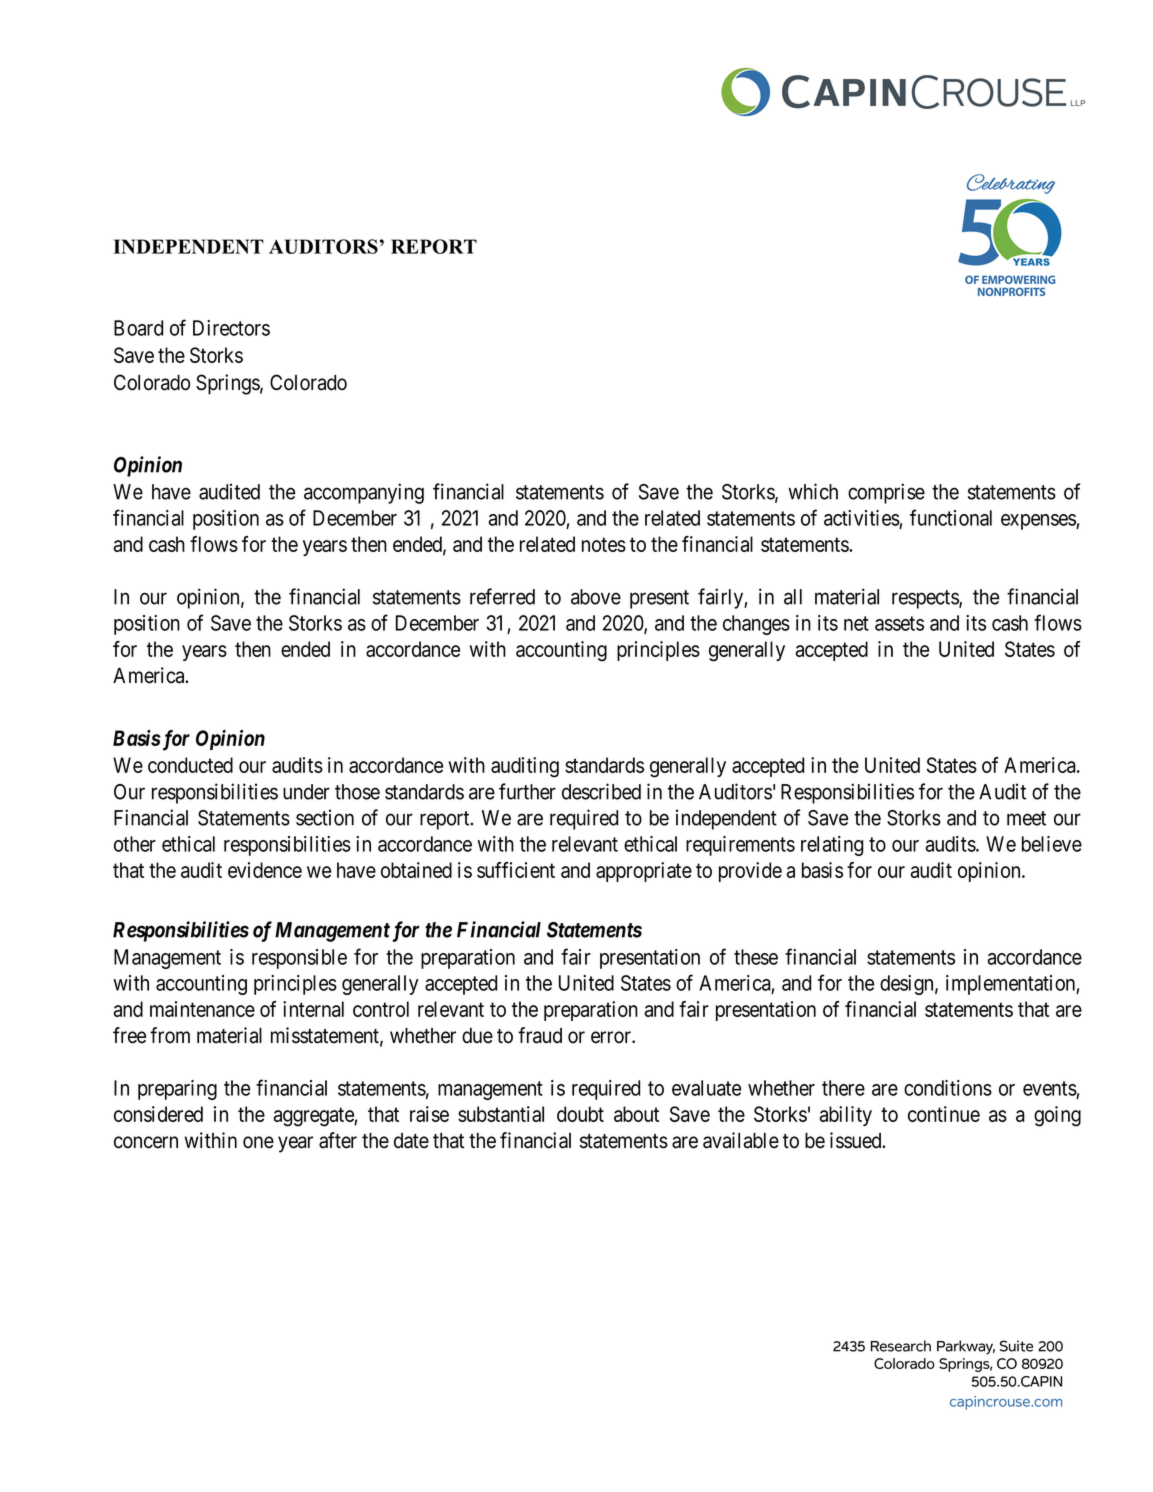 The width and height of the page is (1153, 1492). Describe the element at coordinates (580, 1114) in the page. I see `doubt` at that location.
